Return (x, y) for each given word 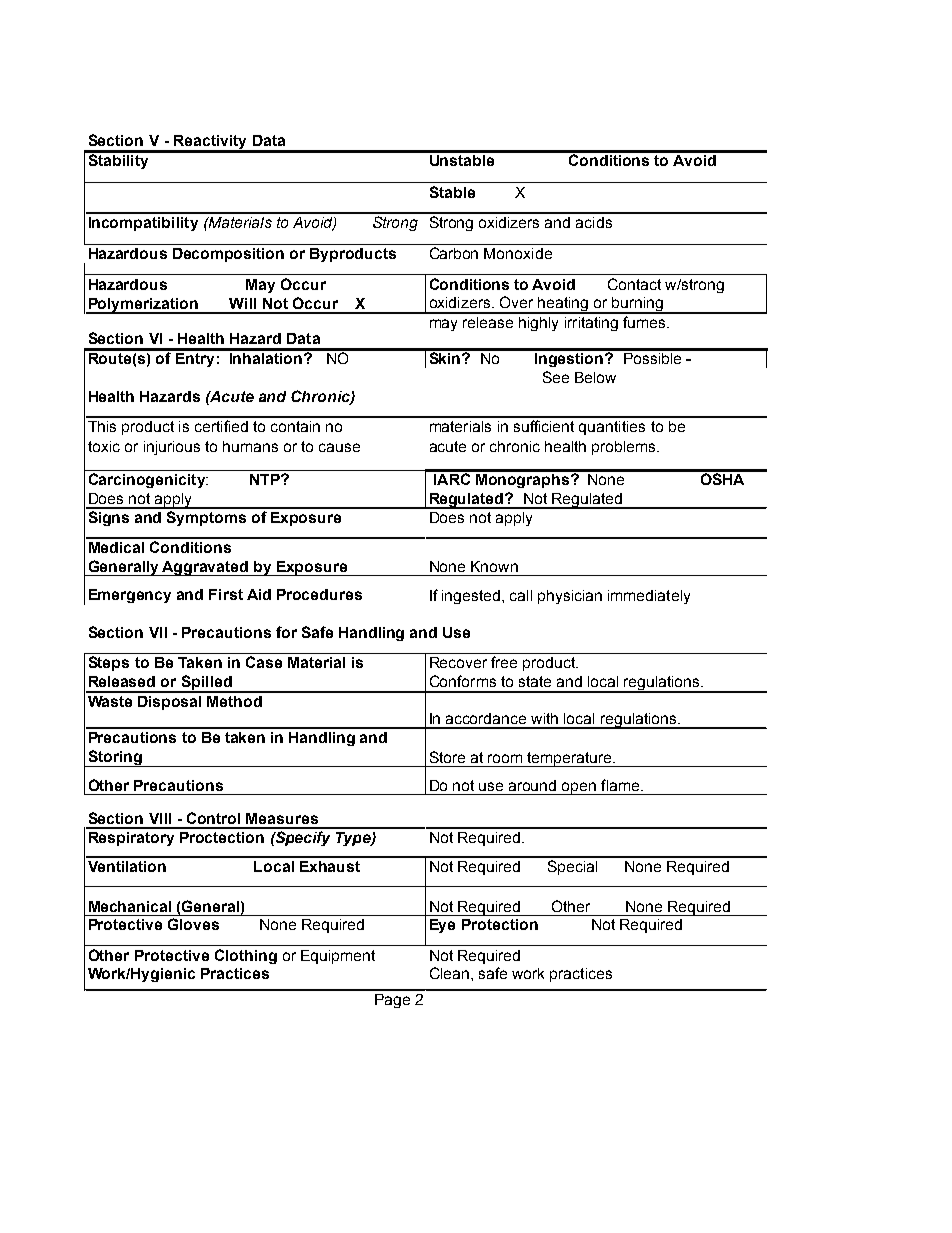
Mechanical (130, 906)
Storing (115, 758)
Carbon (454, 253)
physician (570, 597)
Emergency (130, 596)
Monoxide (518, 253)
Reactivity (210, 143)
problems (625, 448)
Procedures (319, 594)
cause (339, 447)
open (579, 788)
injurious (172, 448)
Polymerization (143, 306)
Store (447, 757)
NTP (266, 479)
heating (563, 305)
